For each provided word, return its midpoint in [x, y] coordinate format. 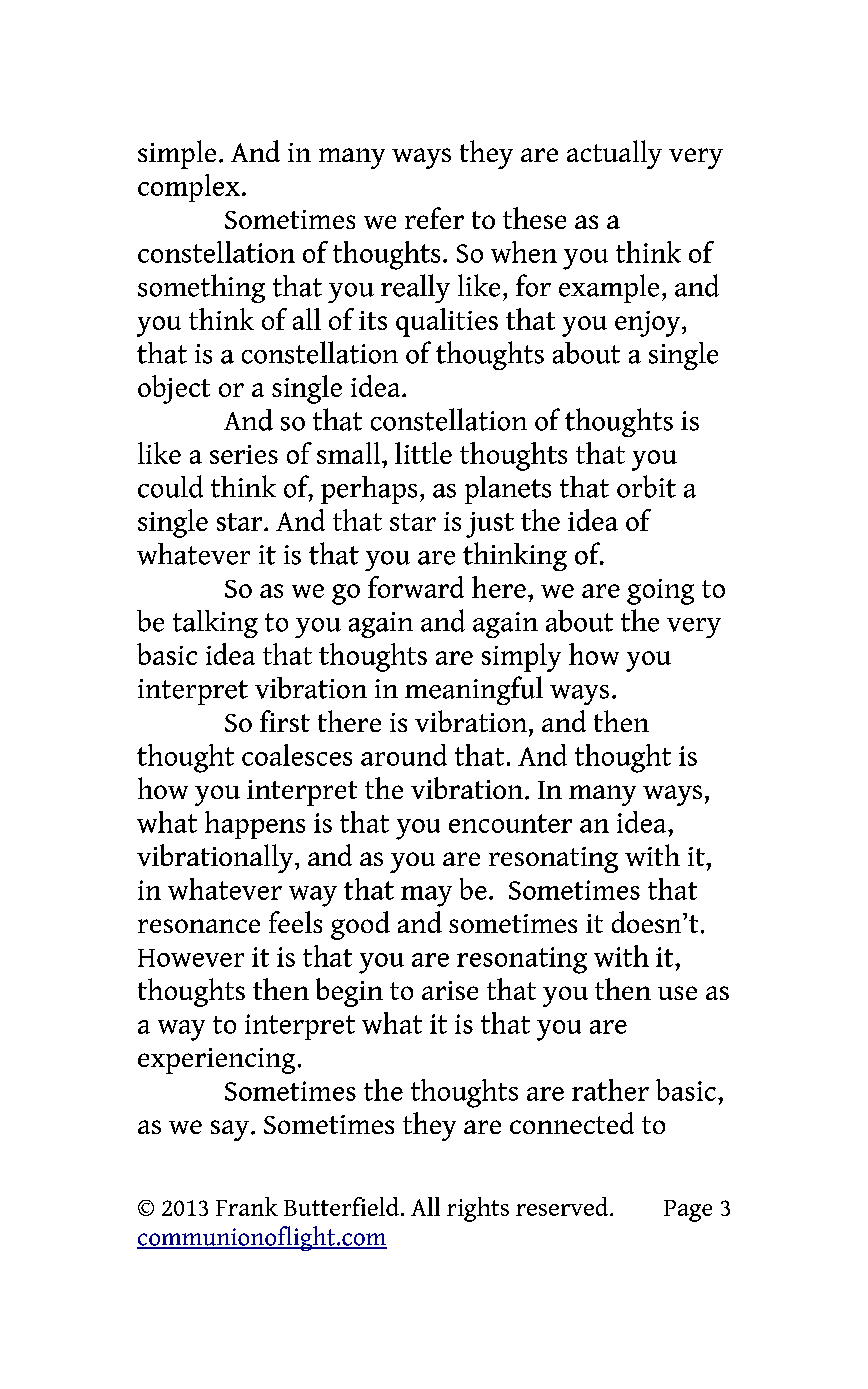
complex [189, 188]
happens [255, 825]
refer [434, 218]
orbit [646, 486]
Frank [247, 1206]
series [244, 454]
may [426, 896]
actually [614, 154]
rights [478, 1209]
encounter [510, 823]
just [490, 525]
